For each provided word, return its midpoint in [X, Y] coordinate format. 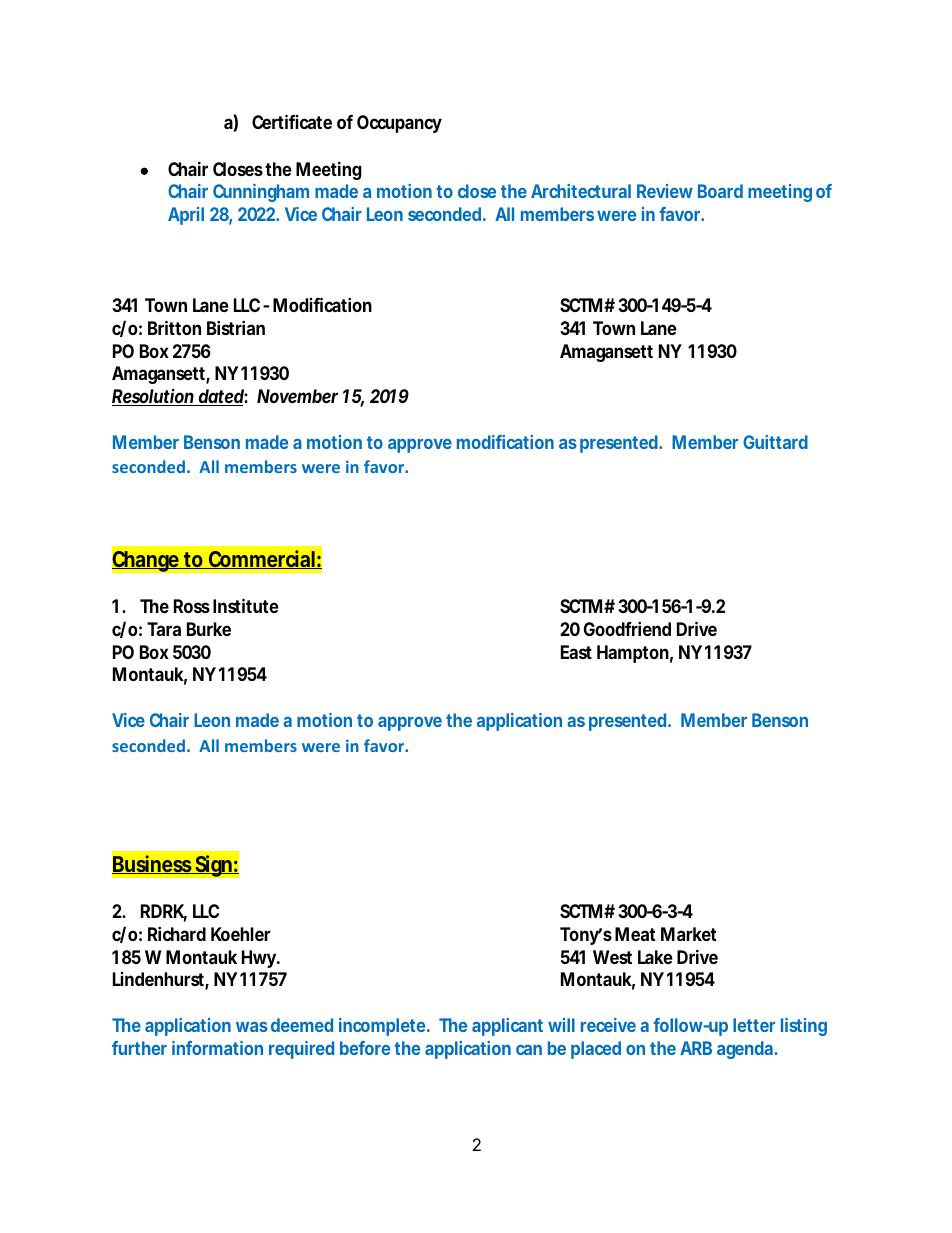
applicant [507, 1027]
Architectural [581, 191]
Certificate [292, 121]
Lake [655, 957]
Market [689, 934]
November [297, 396]
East [576, 652]
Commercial [261, 559]
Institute [246, 605]
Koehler [241, 934]
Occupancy [399, 124]
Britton [174, 327]
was [252, 1027]
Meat [635, 934]
